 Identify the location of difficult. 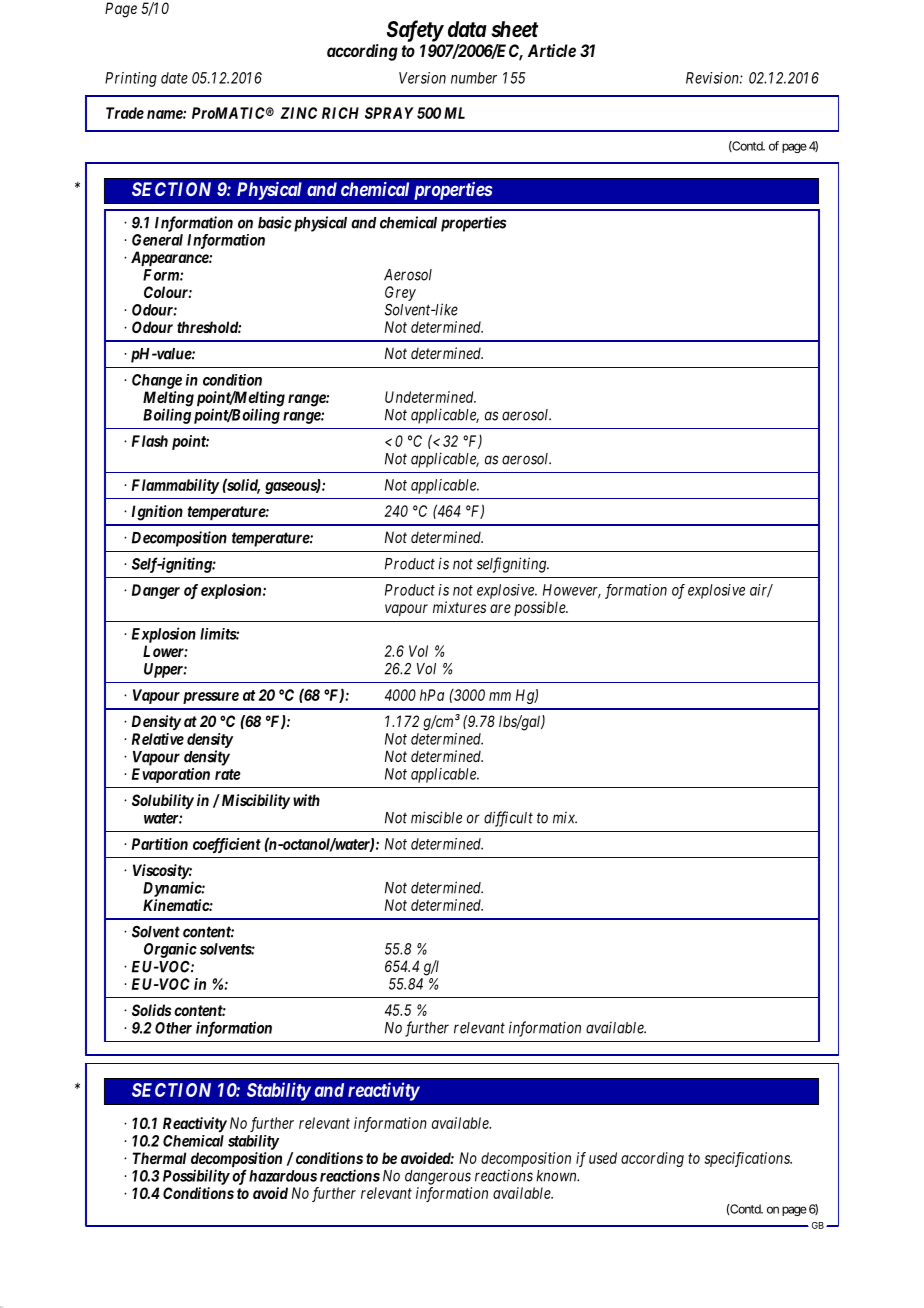
(508, 819).
